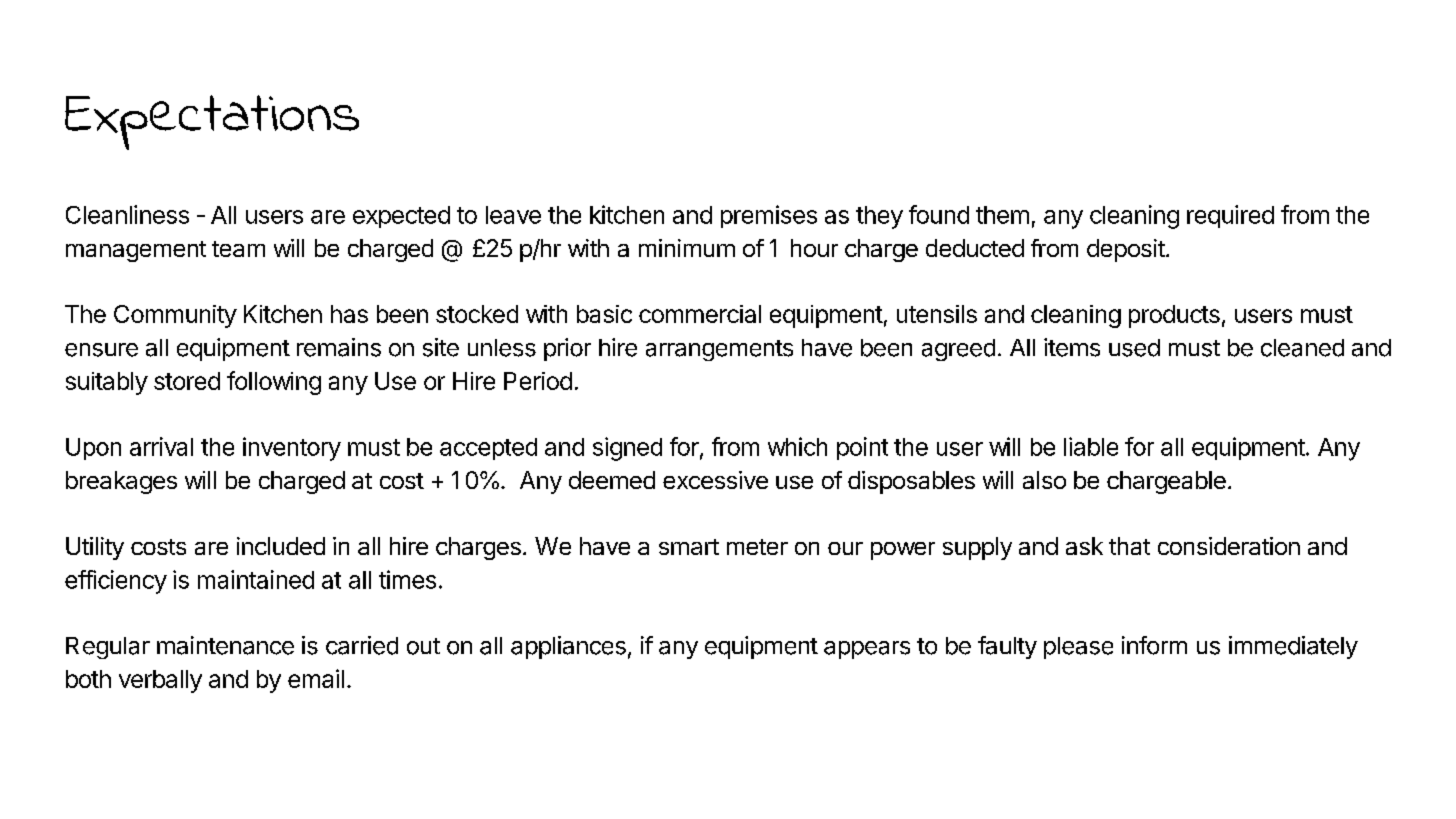 The height and width of the page is (819, 1456). What do you see at coordinates (1174, 316) in the page?
I see `products` at bounding box center [1174, 316].
